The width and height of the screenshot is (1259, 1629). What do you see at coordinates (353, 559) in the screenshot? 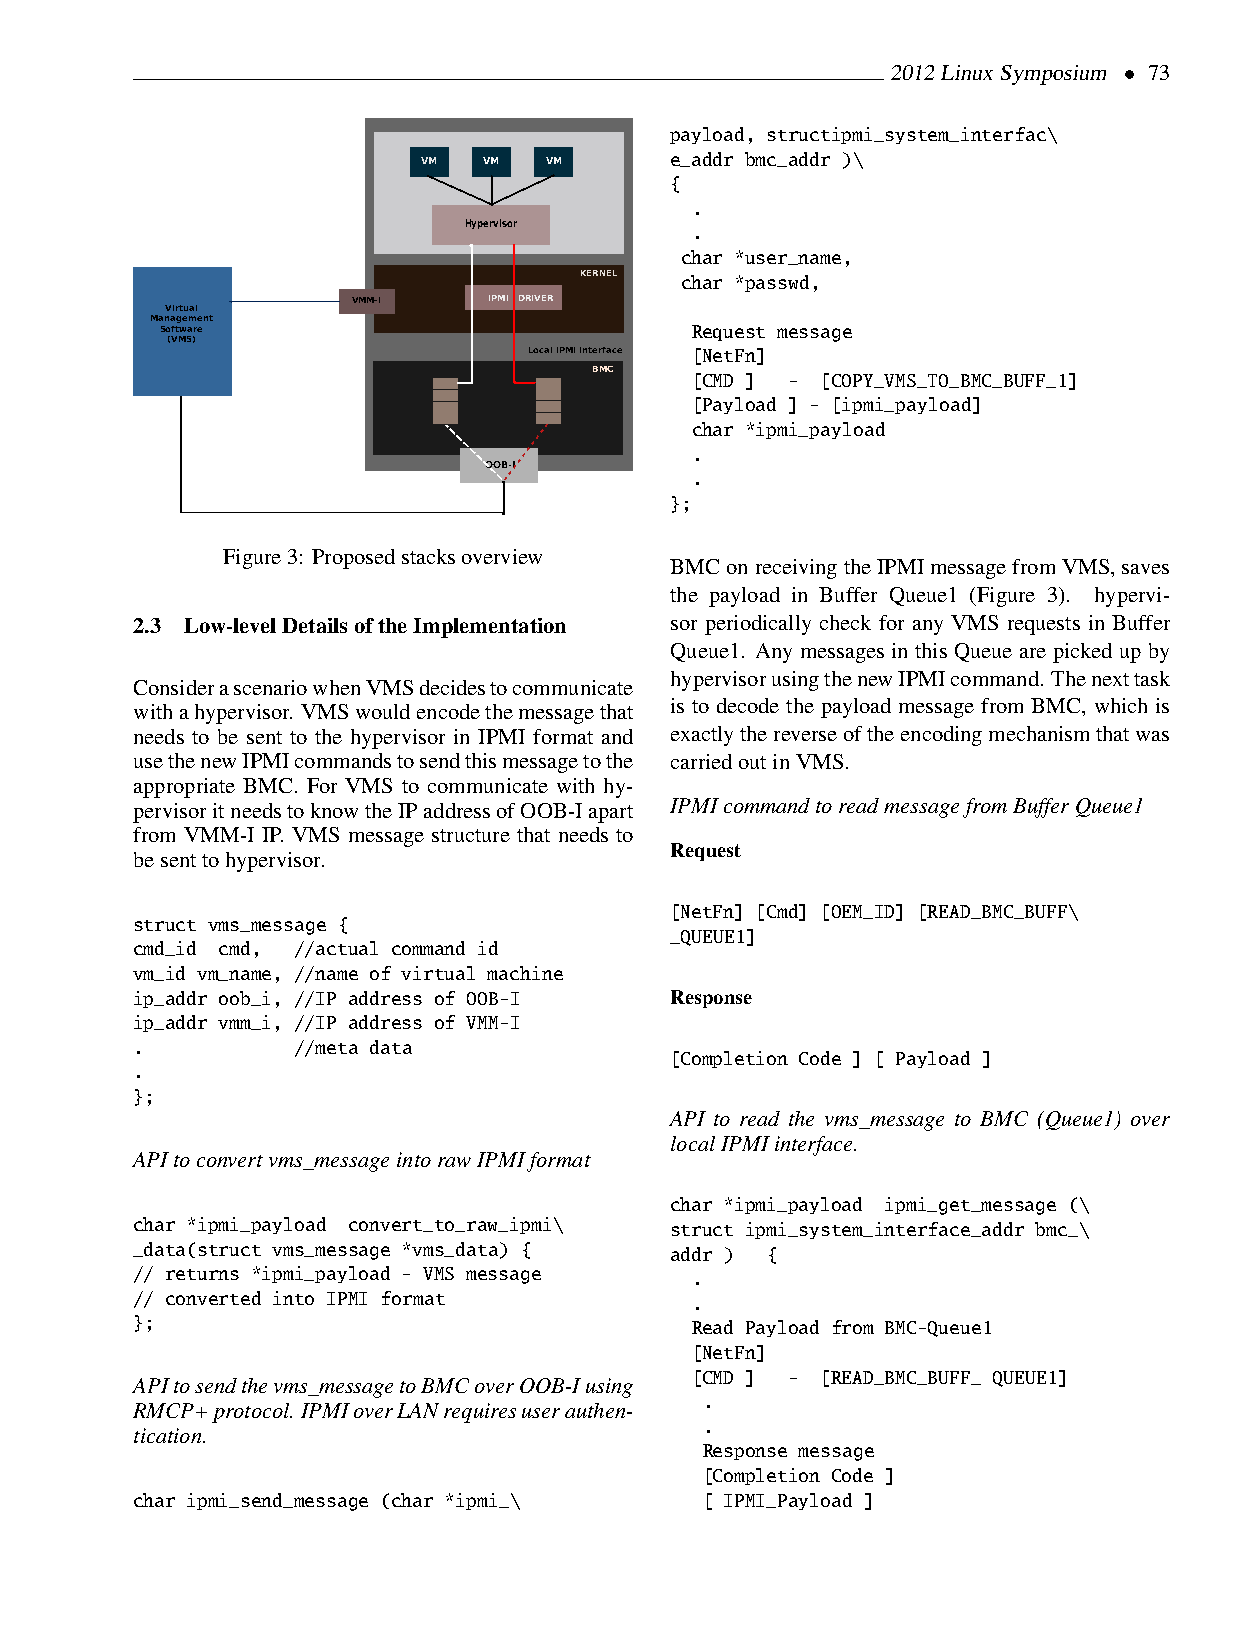
I see `Proposed` at bounding box center [353, 559].
